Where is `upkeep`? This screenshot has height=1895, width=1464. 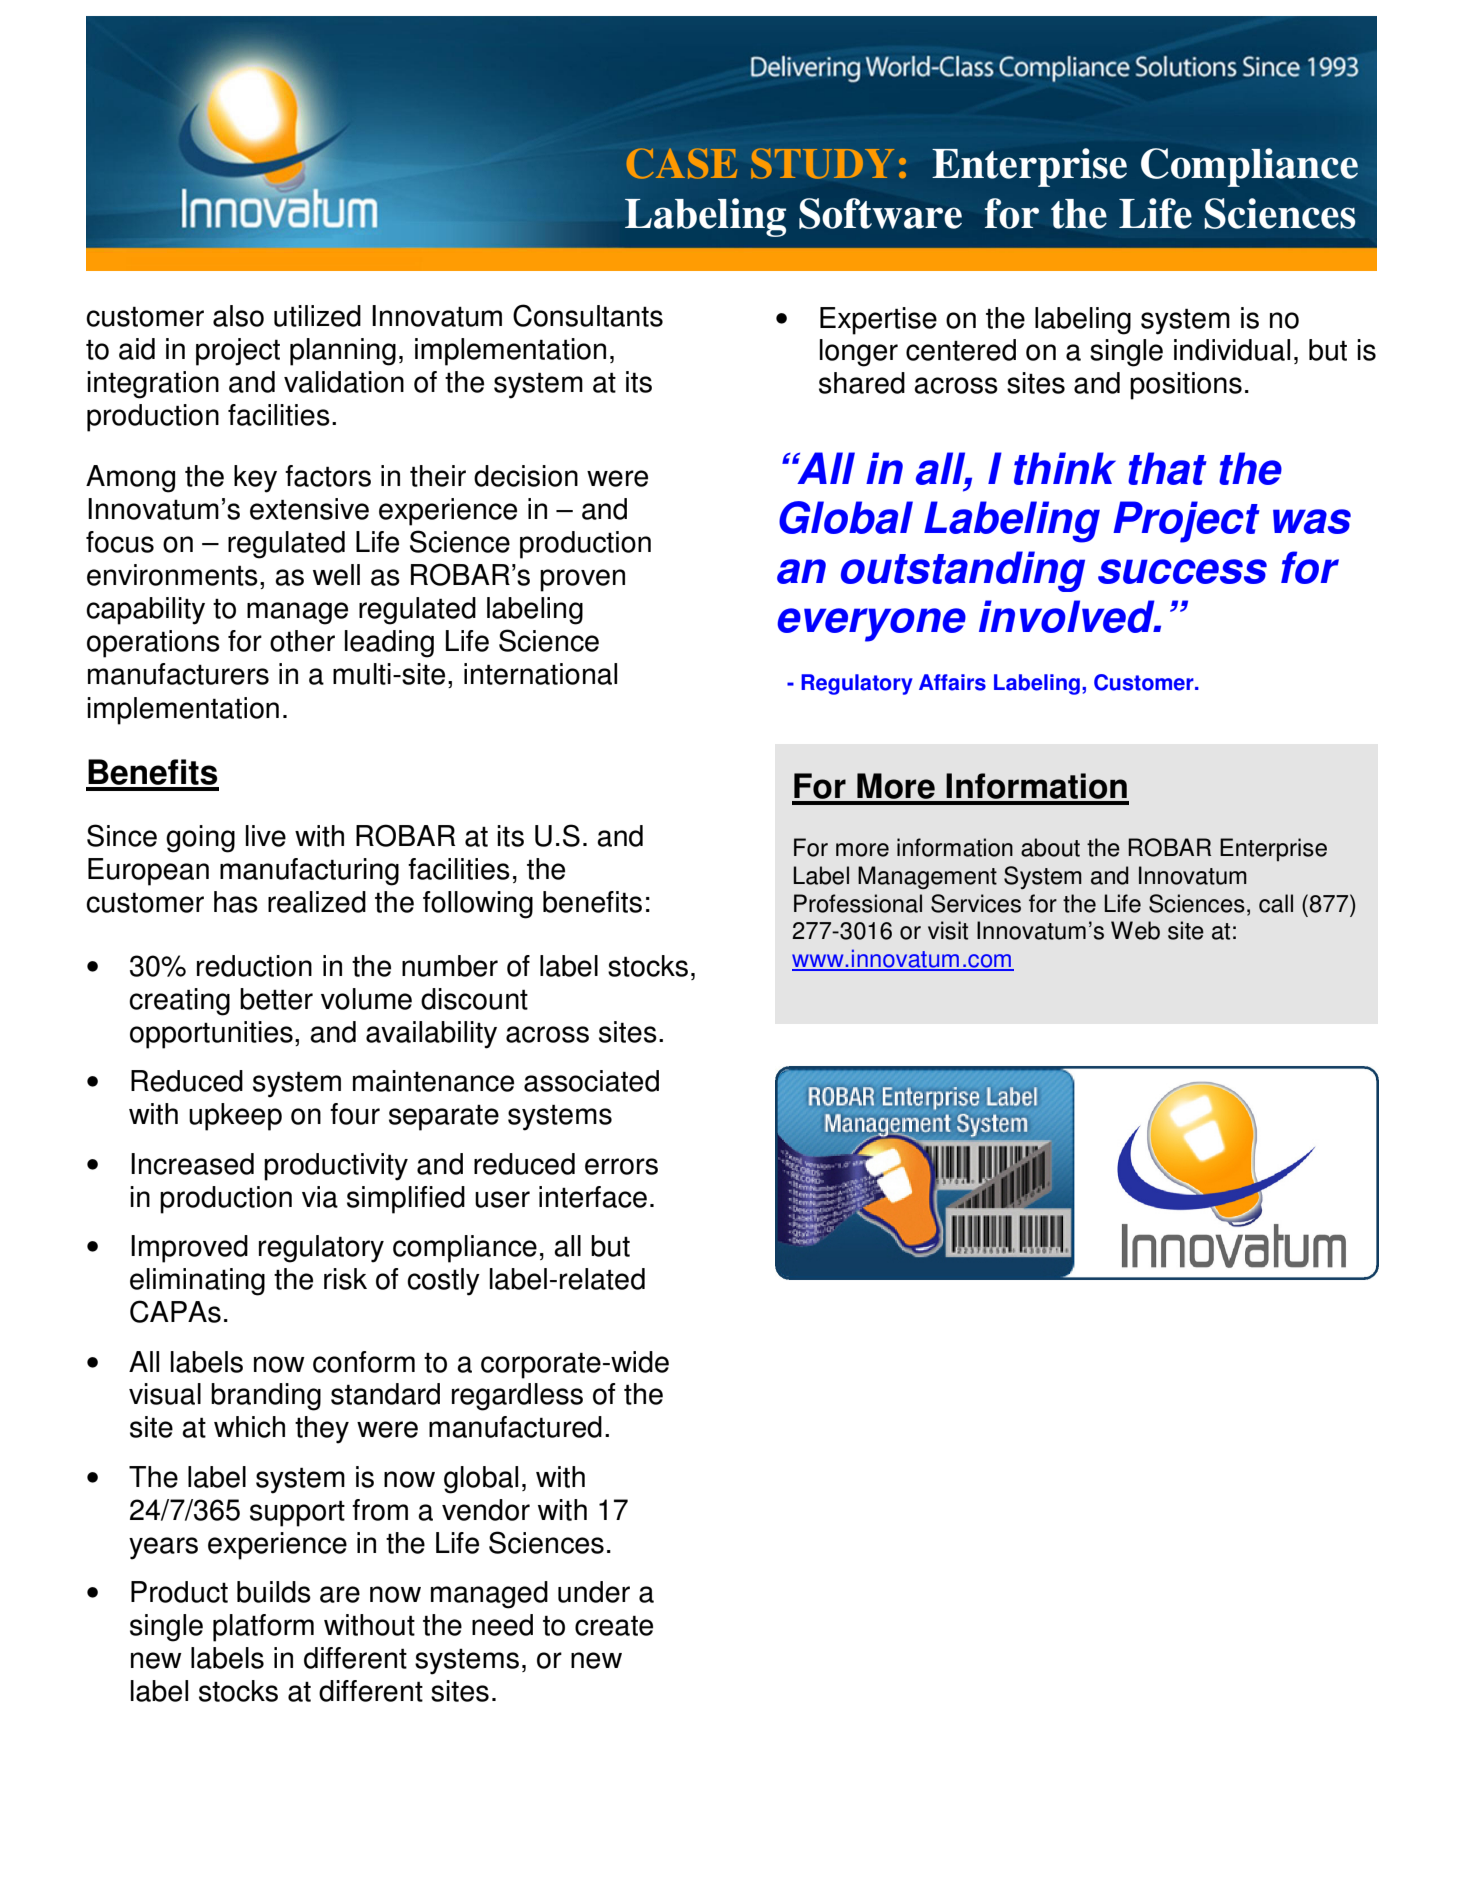 upkeep is located at coordinates (235, 1117).
